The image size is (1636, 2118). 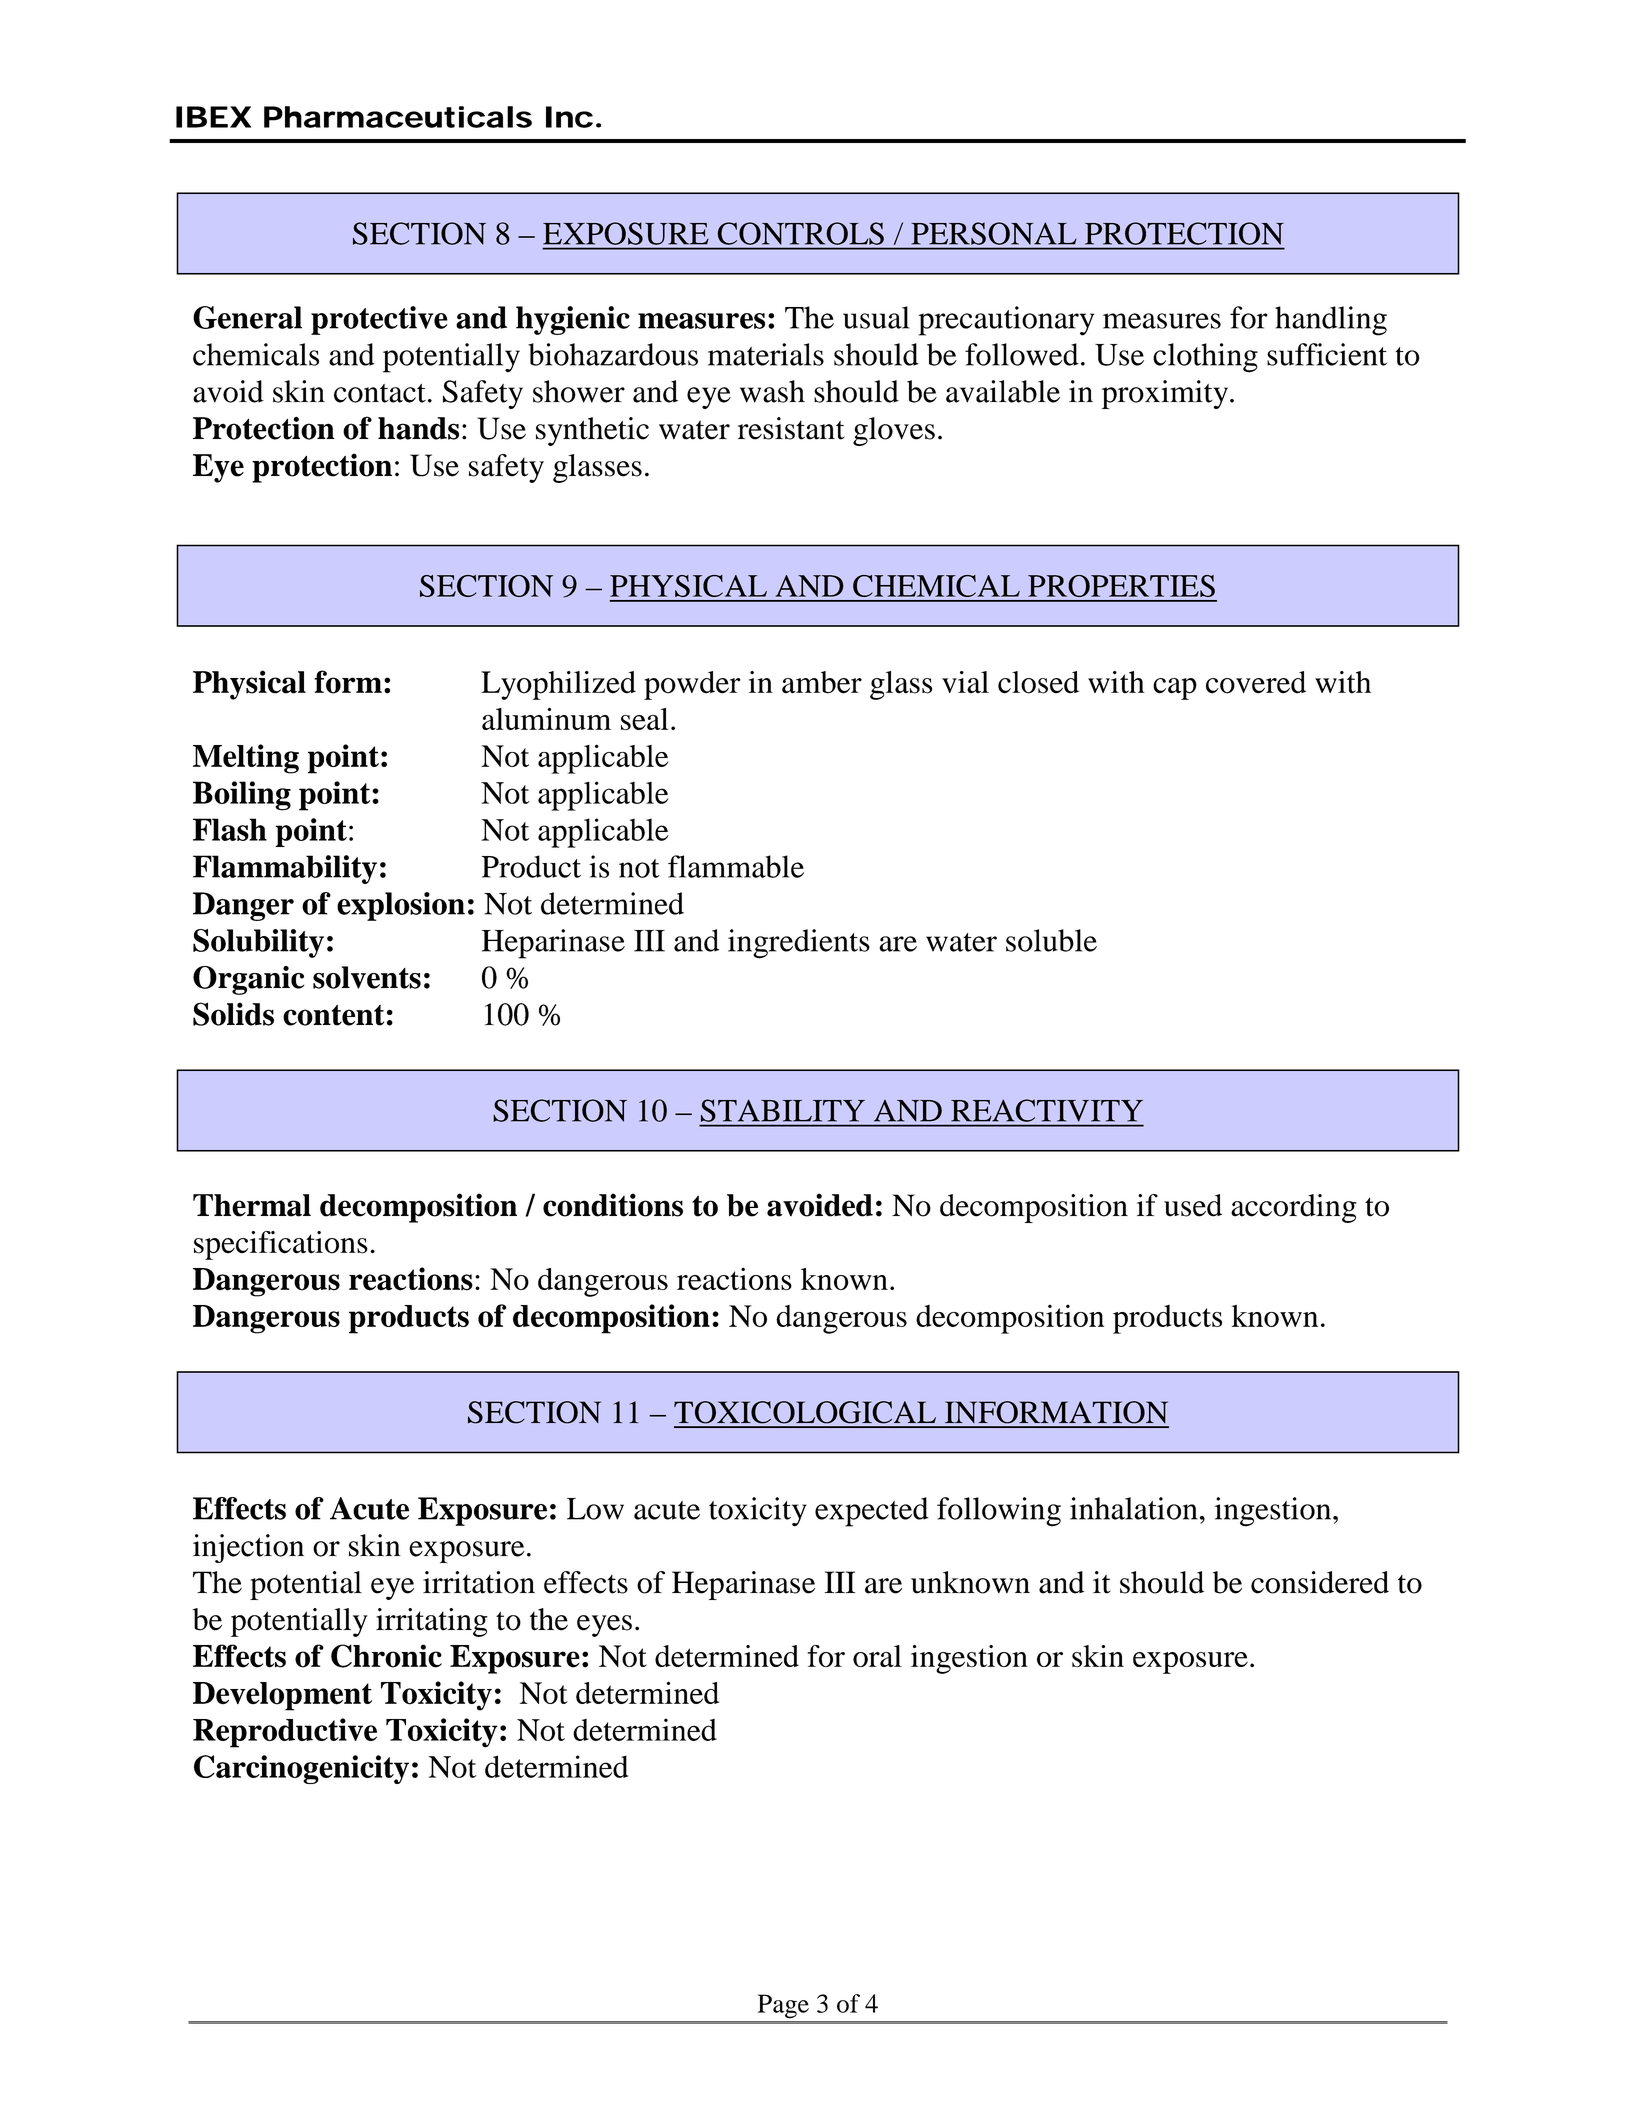 I want to click on soluble, so click(x=1051, y=940).
